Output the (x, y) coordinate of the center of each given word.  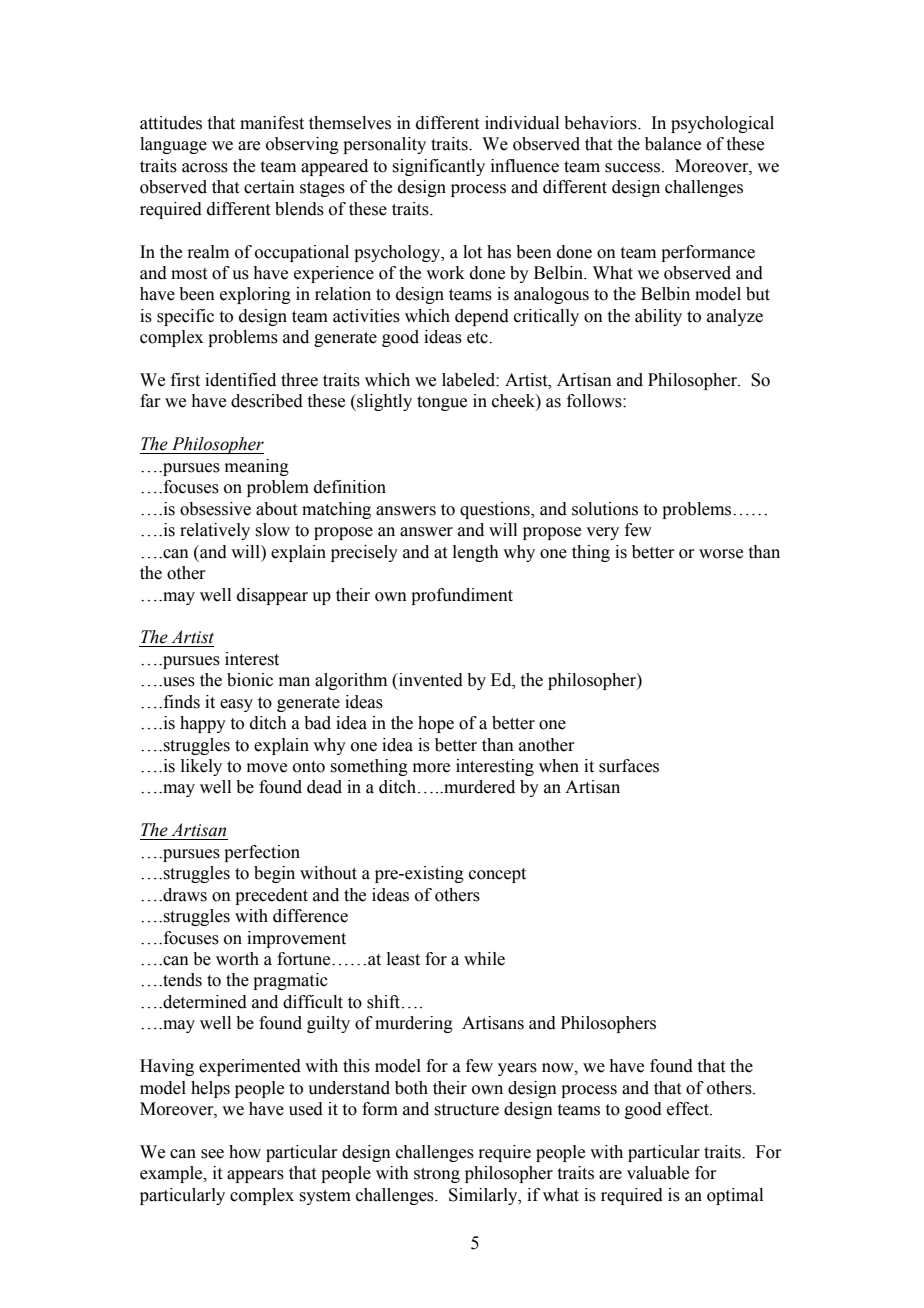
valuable (658, 1173)
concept (497, 875)
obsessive (215, 509)
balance (673, 144)
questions (496, 510)
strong (437, 1175)
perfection (262, 853)
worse (721, 554)
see (212, 1154)
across (205, 168)
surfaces (629, 766)
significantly (438, 167)
